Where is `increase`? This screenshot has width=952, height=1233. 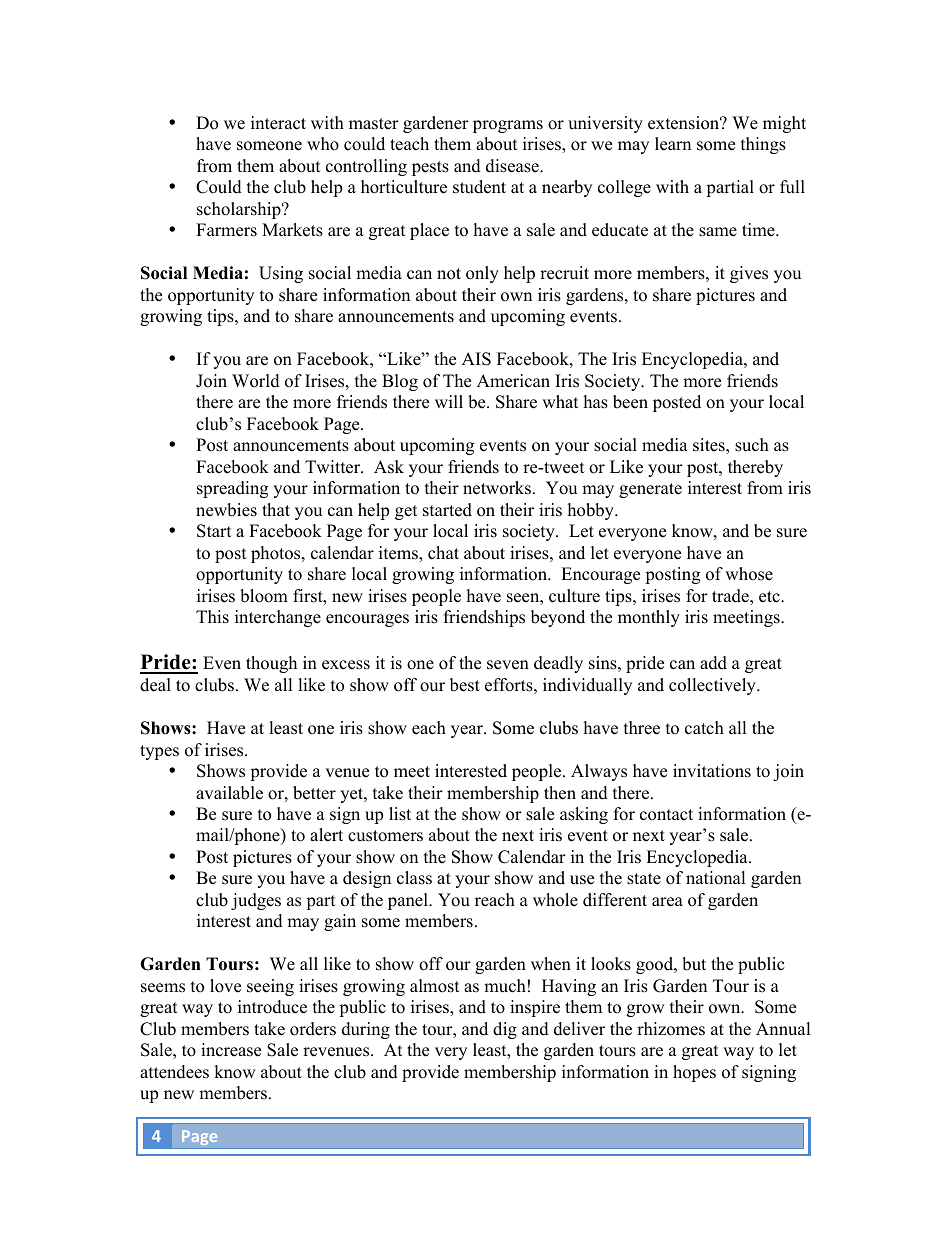
increase is located at coordinates (231, 1050).
